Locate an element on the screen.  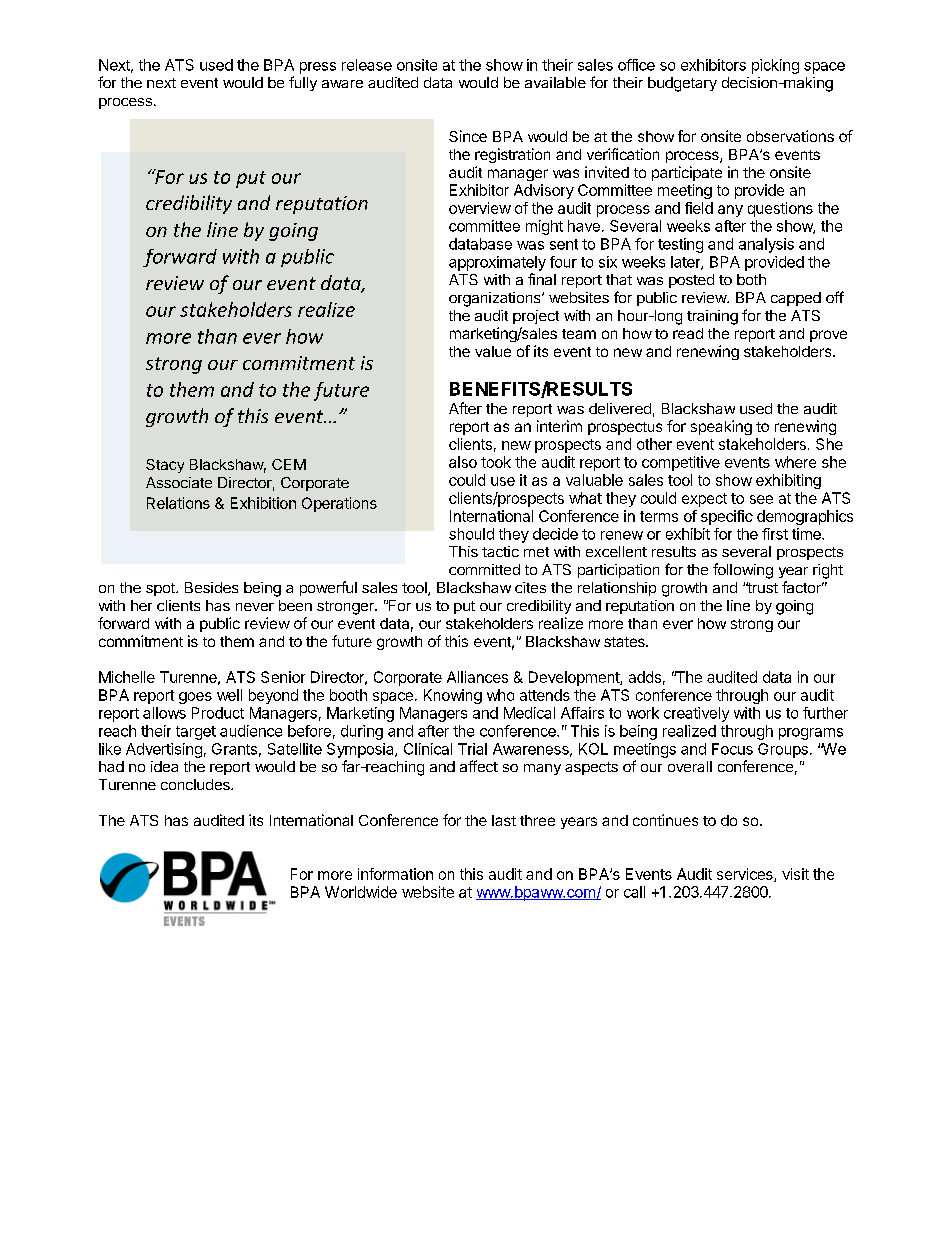
Since is located at coordinates (468, 136).
